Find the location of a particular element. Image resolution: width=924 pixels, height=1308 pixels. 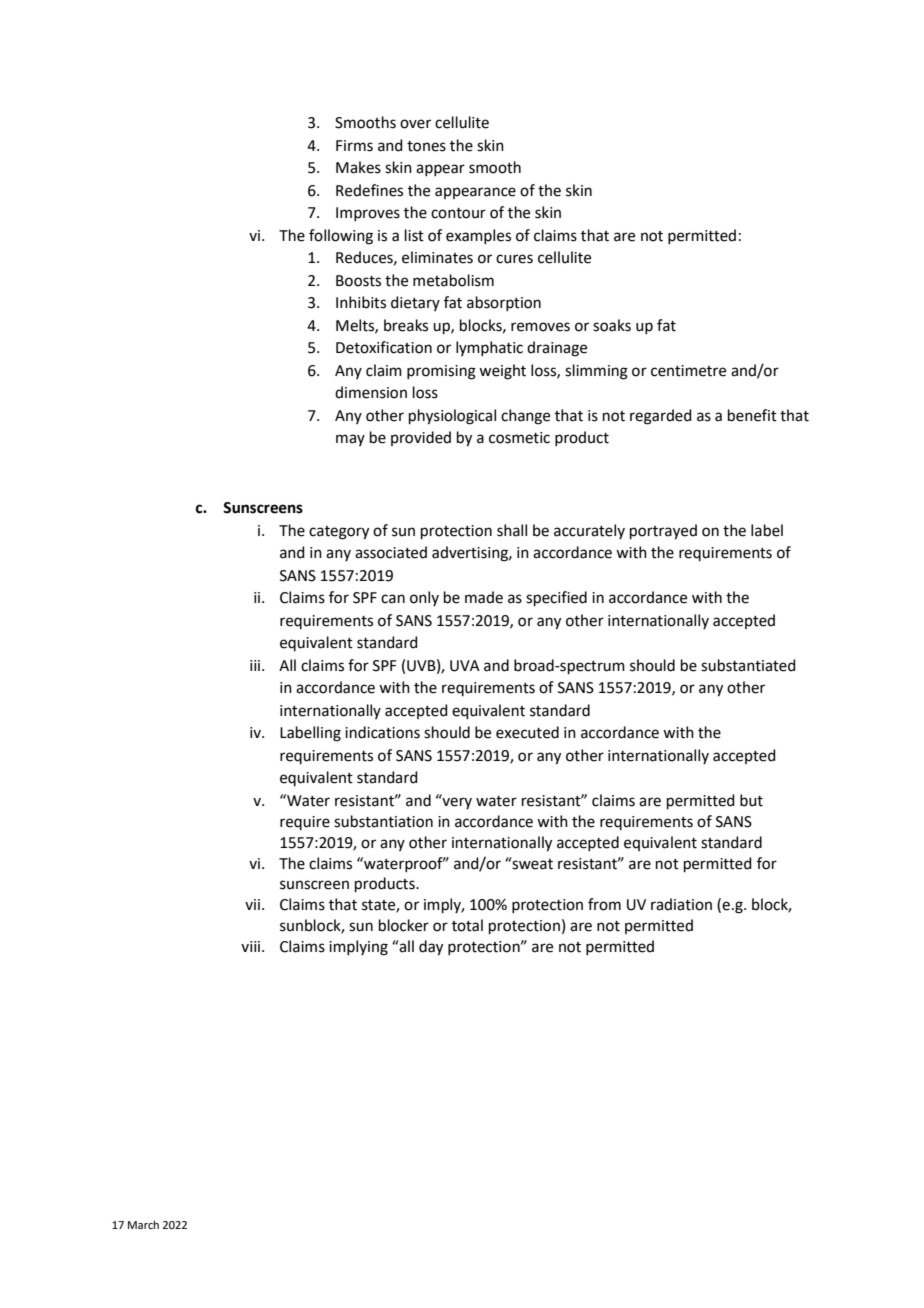

radiation is located at coordinates (681, 904).
